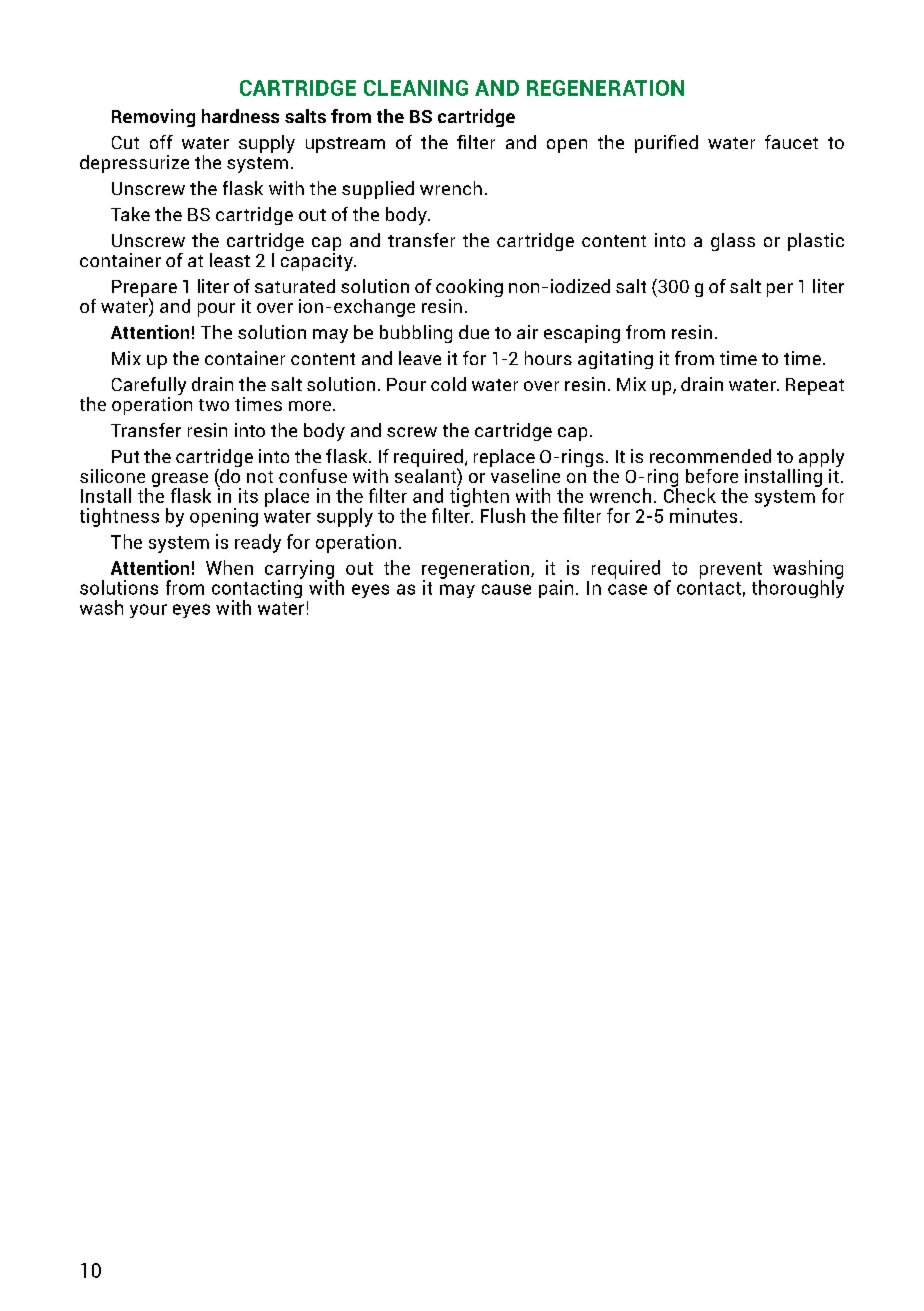 Image resolution: width=924 pixels, height=1311 pixels. What do you see at coordinates (240, 116) in the screenshot?
I see `hardness` at bounding box center [240, 116].
